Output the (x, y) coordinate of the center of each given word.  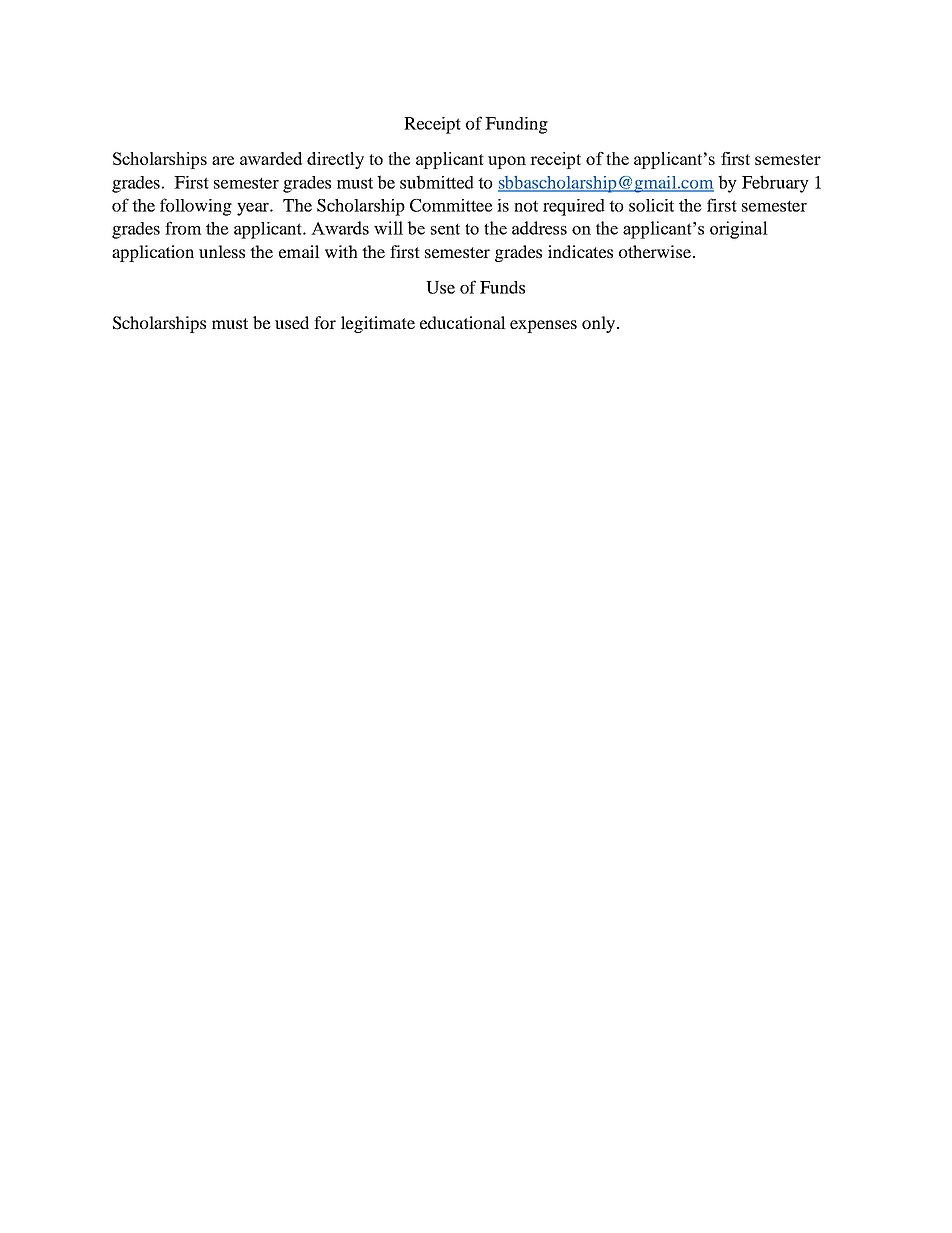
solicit (651, 205)
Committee (451, 205)
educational (463, 322)
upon (507, 162)
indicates (580, 251)
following (196, 207)
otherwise (656, 251)
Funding (516, 125)
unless (222, 251)
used (292, 322)
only (600, 324)
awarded (271, 158)
